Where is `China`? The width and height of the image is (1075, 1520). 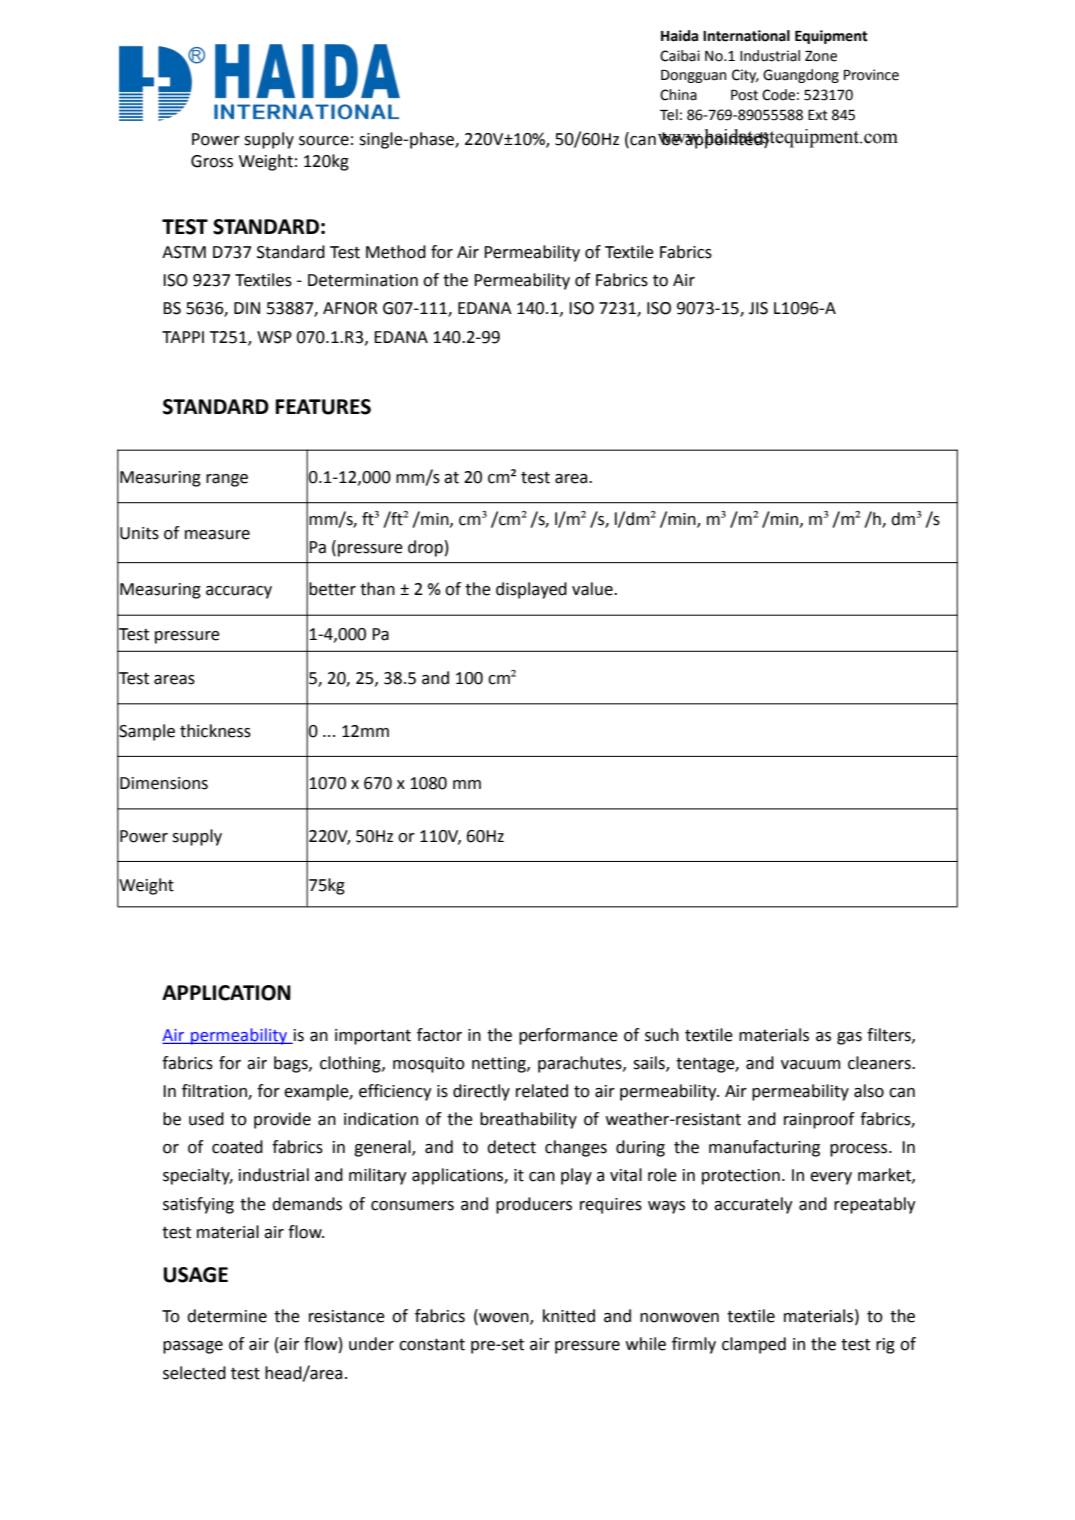
China is located at coordinates (678, 95).
